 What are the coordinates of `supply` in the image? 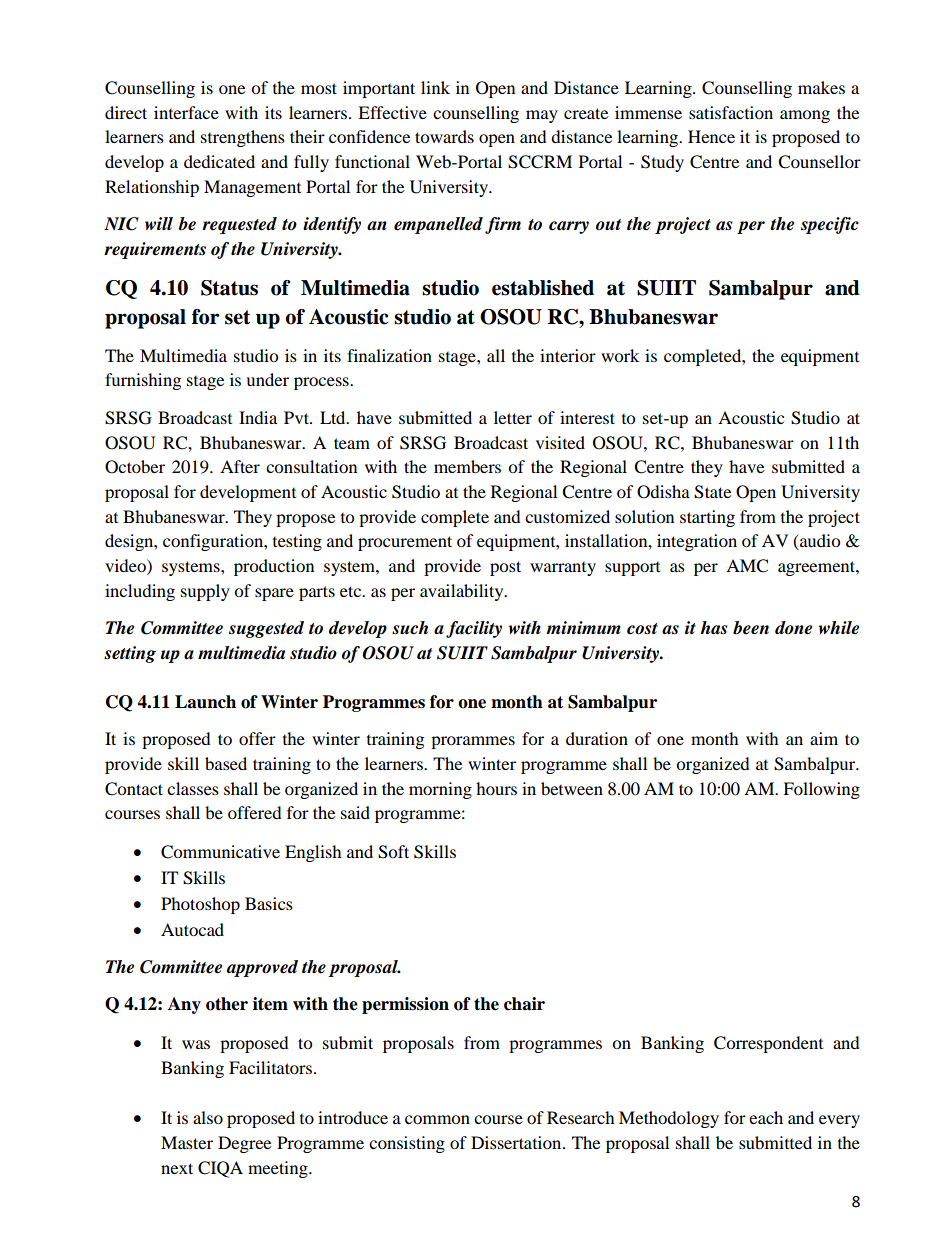 It's located at (205, 592).
